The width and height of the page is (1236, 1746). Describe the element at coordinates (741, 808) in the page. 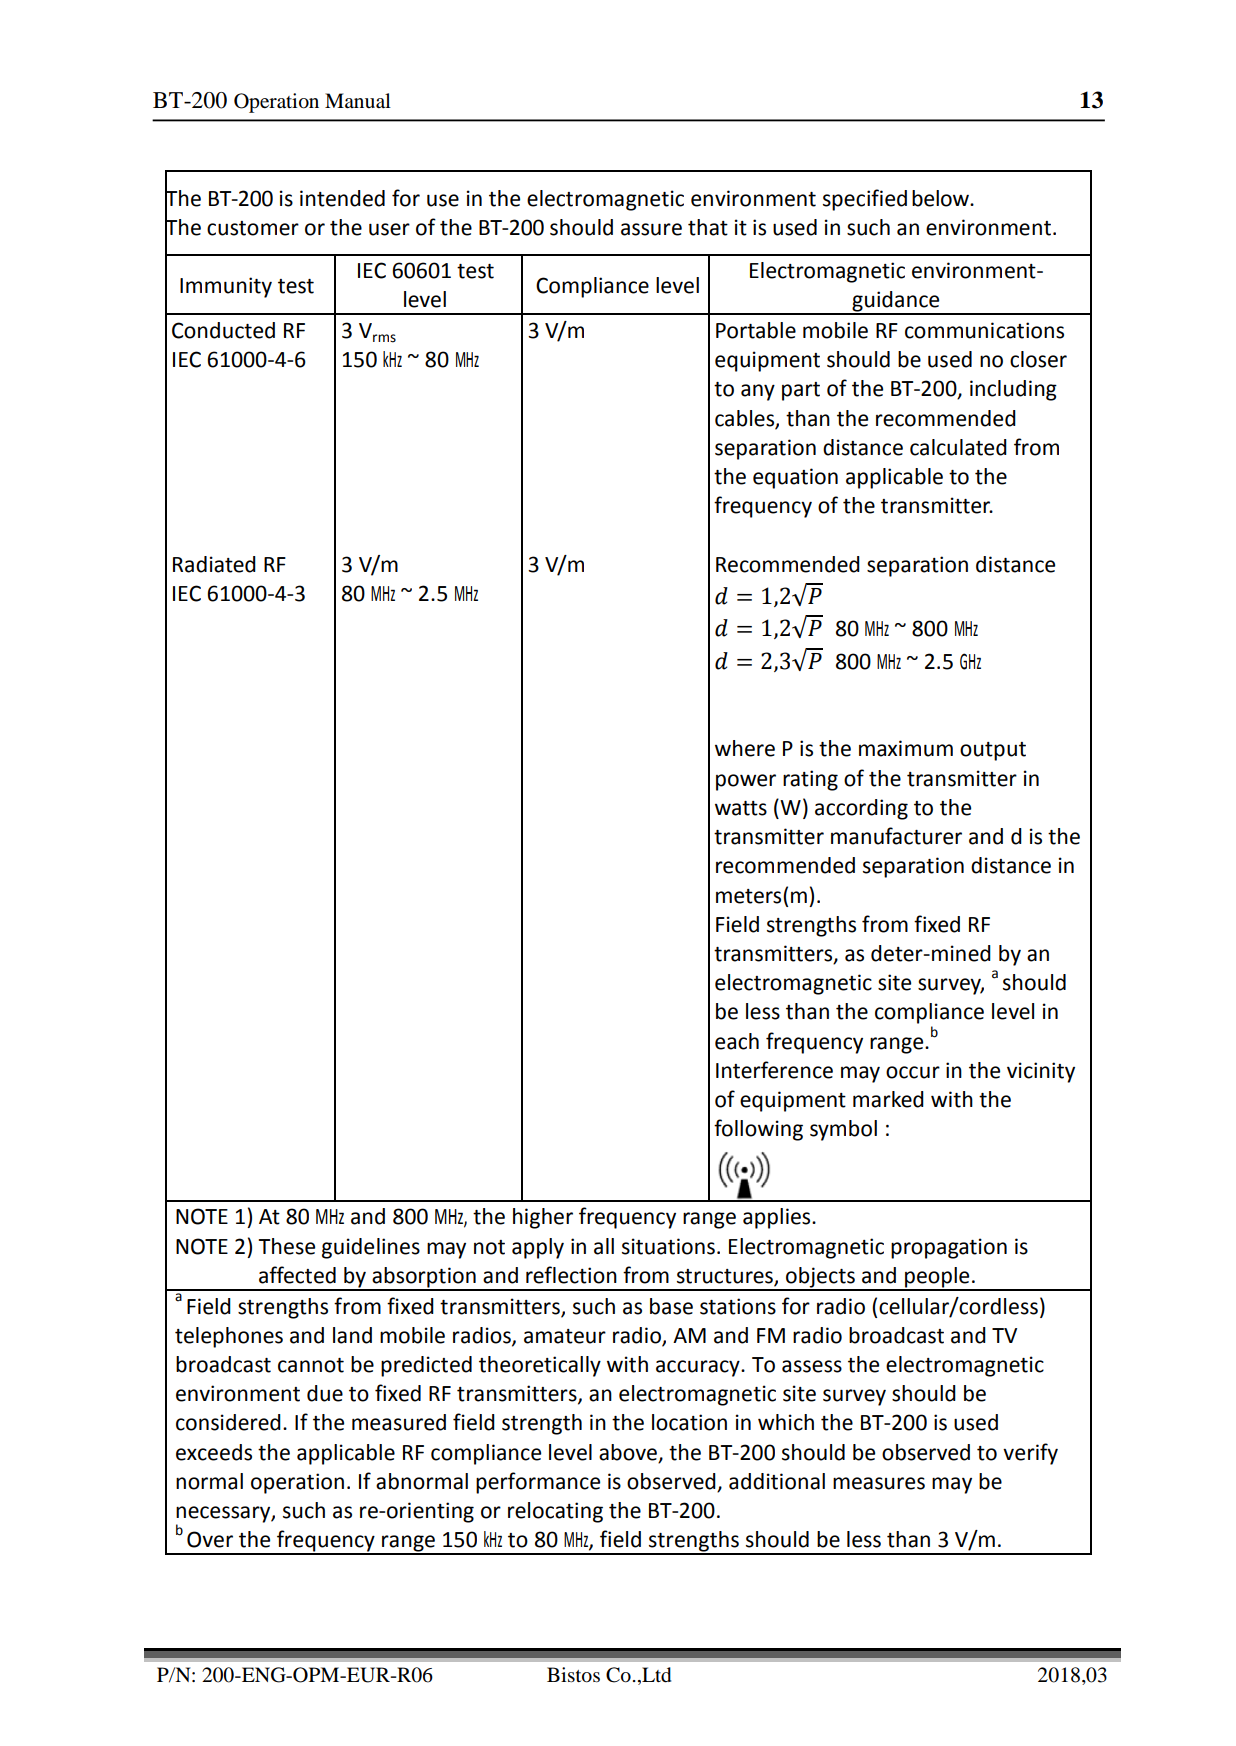

I see `watts` at that location.
